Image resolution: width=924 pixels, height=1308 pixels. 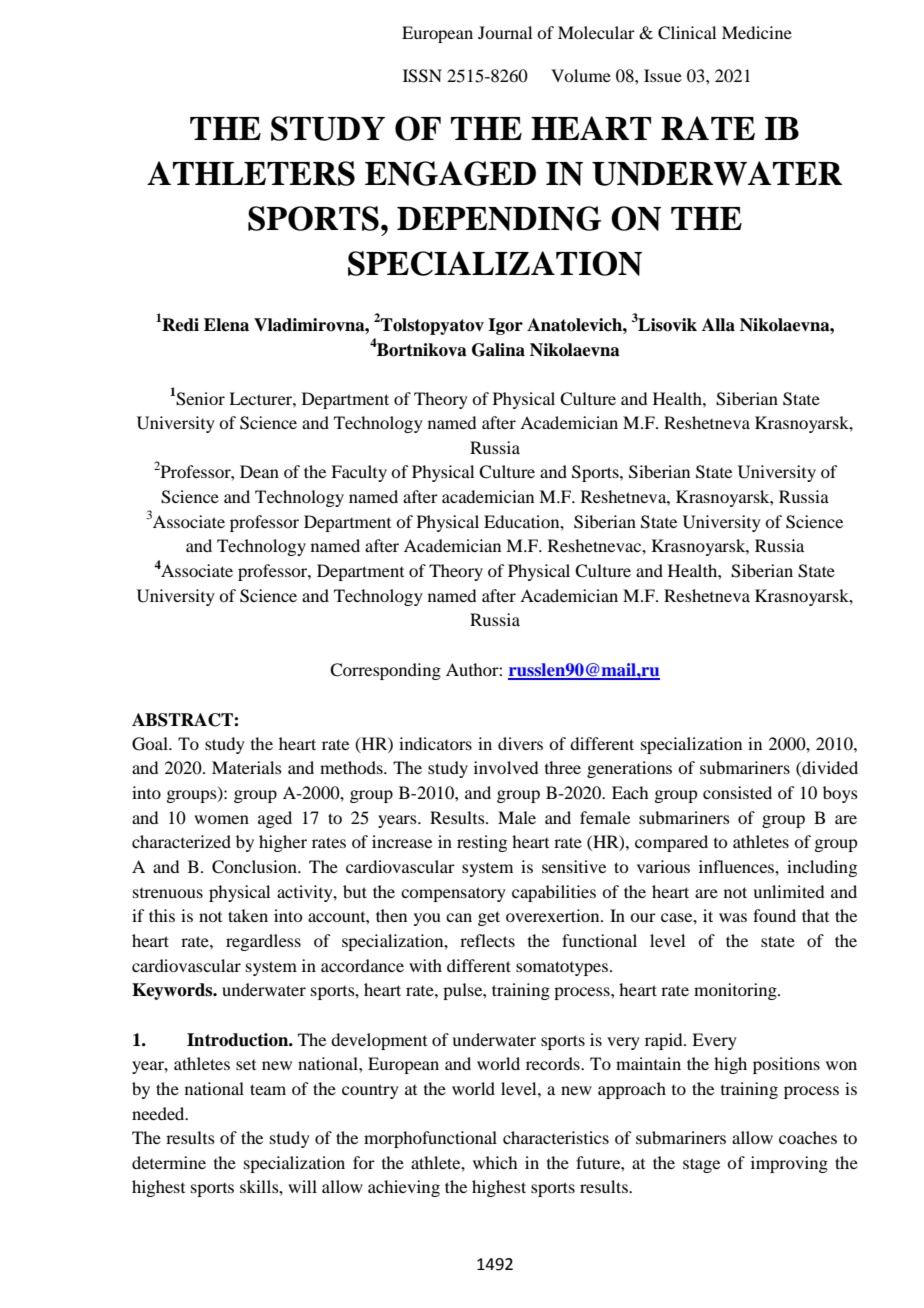 I want to click on ISSN, so click(x=422, y=76).
